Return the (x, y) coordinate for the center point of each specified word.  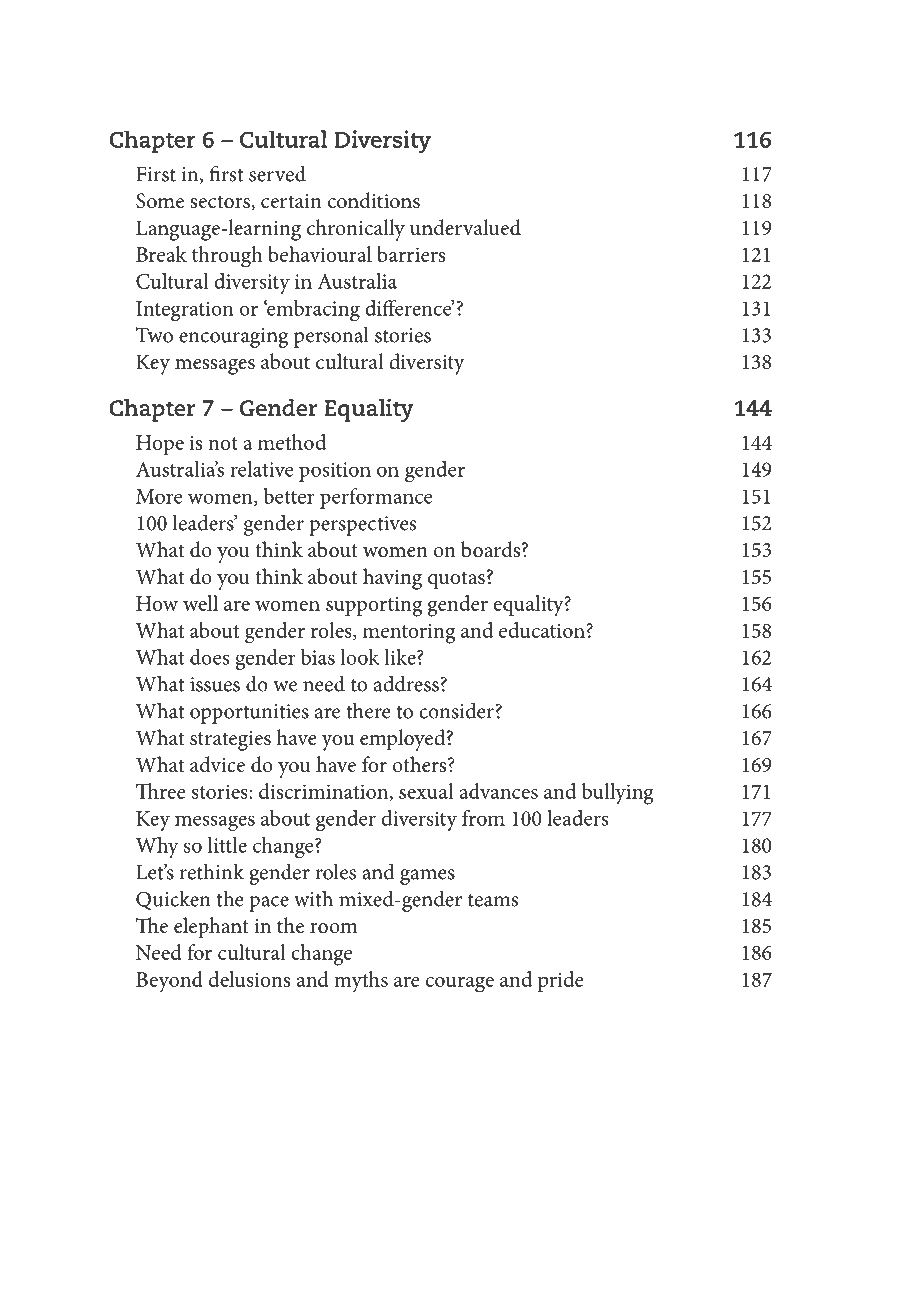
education (543, 630)
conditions (374, 200)
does (209, 657)
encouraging (233, 338)
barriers (411, 254)
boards (492, 549)
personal (331, 337)
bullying (618, 794)
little (227, 845)
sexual (426, 791)
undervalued (465, 227)
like (401, 657)
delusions (249, 979)
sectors (221, 203)
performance (376, 498)
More (159, 496)
